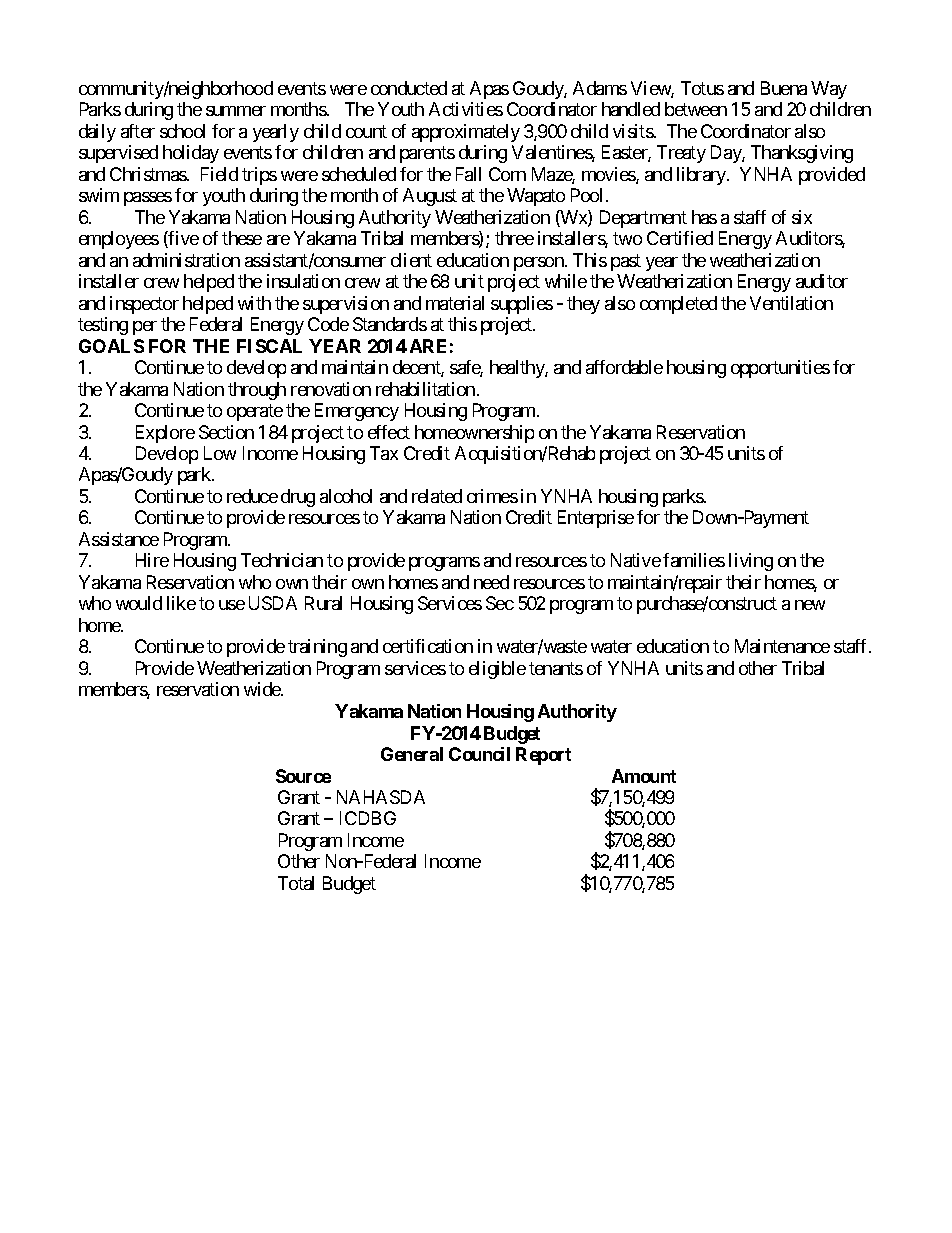  What do you see at coordinates (491, 582) in the page?
I see `need` at bounding box center [491, 582].
